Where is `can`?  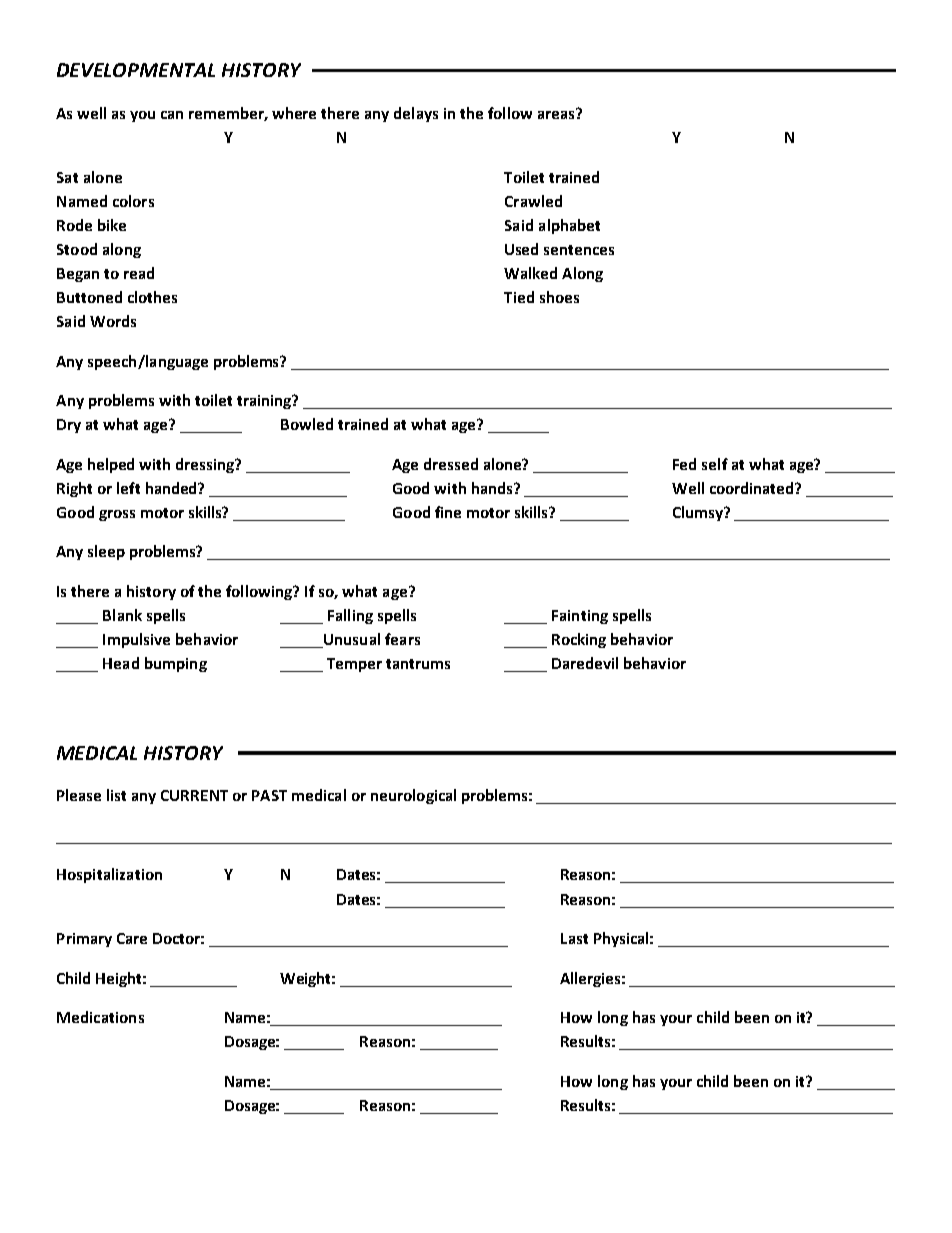 can is located at coordinates (172, 115).
